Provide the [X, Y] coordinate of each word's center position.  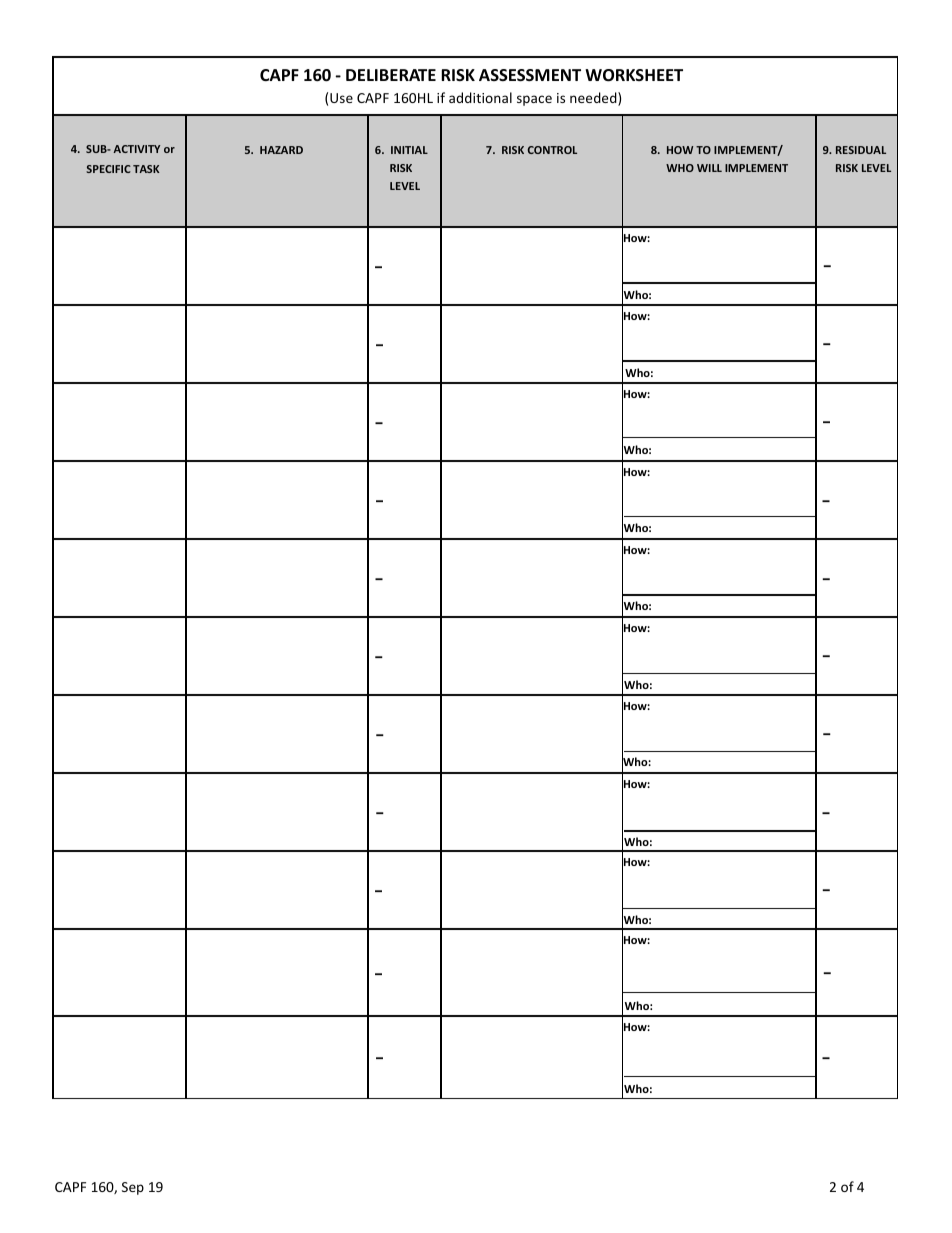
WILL [709, 168]
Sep [133, 1188]
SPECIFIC [108, 169]
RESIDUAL [861, 150]
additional [480, 97]
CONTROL [552, 150]
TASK [146, 169]
